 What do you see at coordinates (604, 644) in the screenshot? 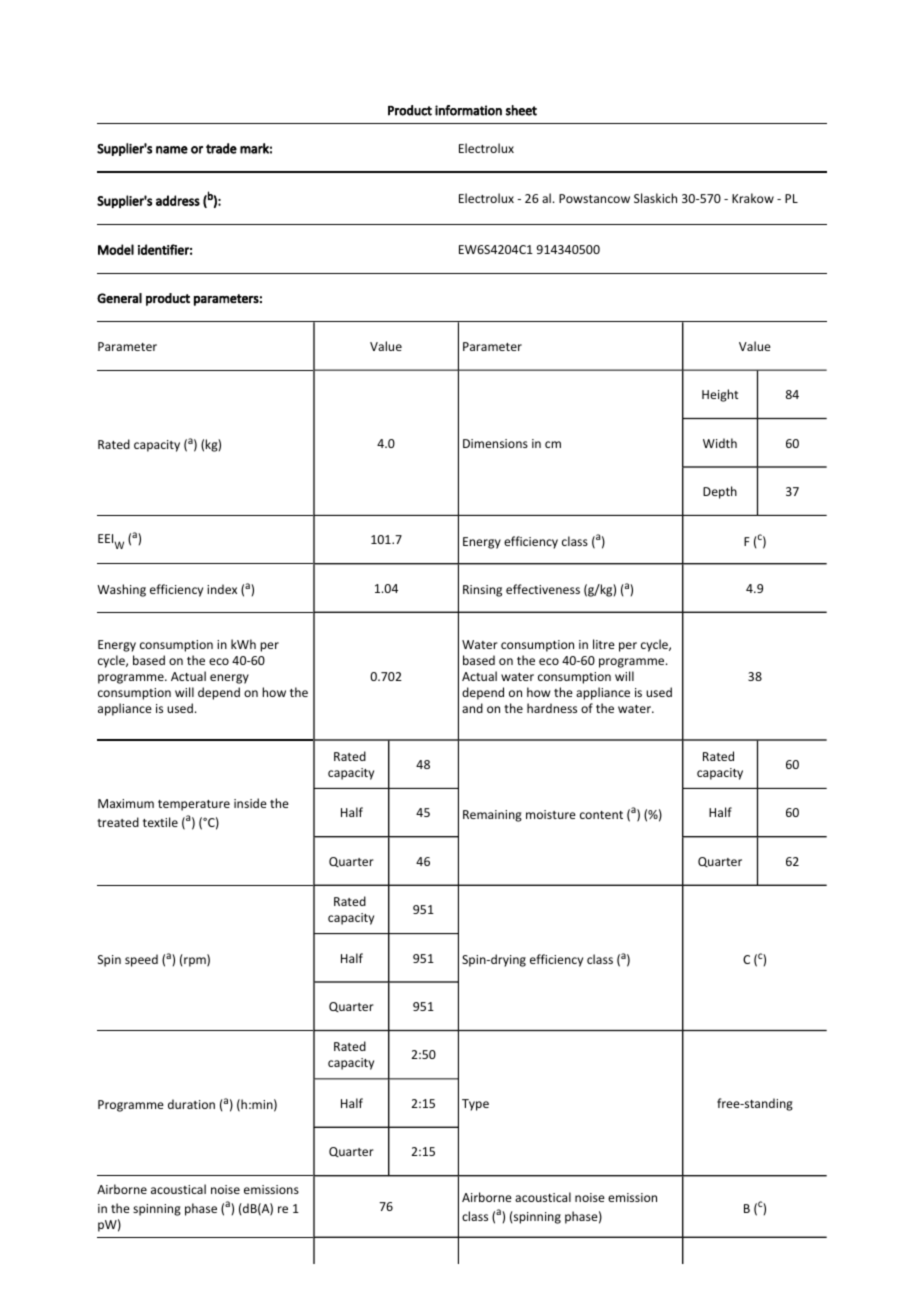
I see `litre` at bounding box center [604, 644].
